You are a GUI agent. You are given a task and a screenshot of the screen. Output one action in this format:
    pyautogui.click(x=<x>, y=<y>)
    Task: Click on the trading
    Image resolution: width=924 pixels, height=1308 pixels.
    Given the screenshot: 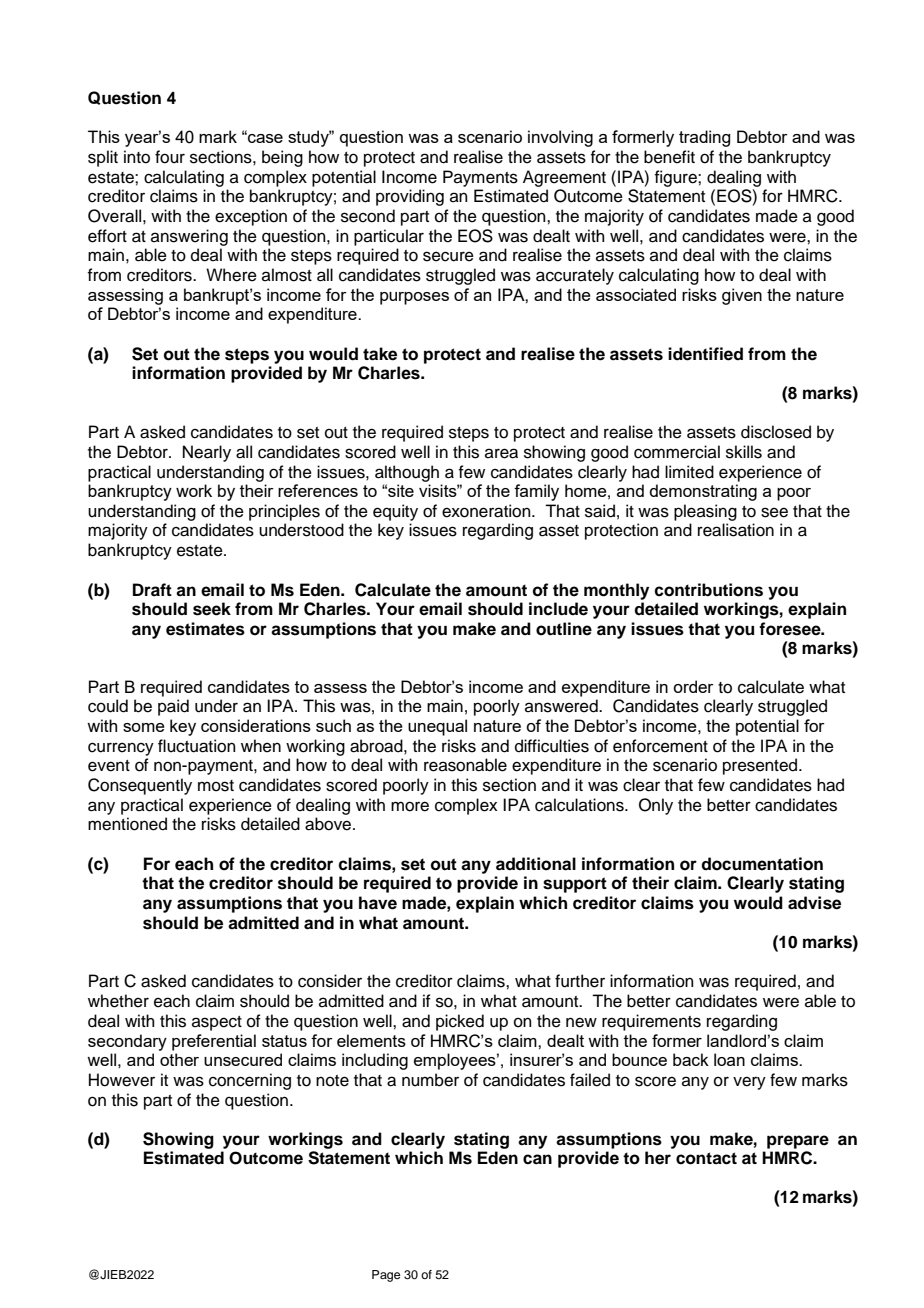 What is the action you would take?
    pyautogui.click(x=704, y=138)
